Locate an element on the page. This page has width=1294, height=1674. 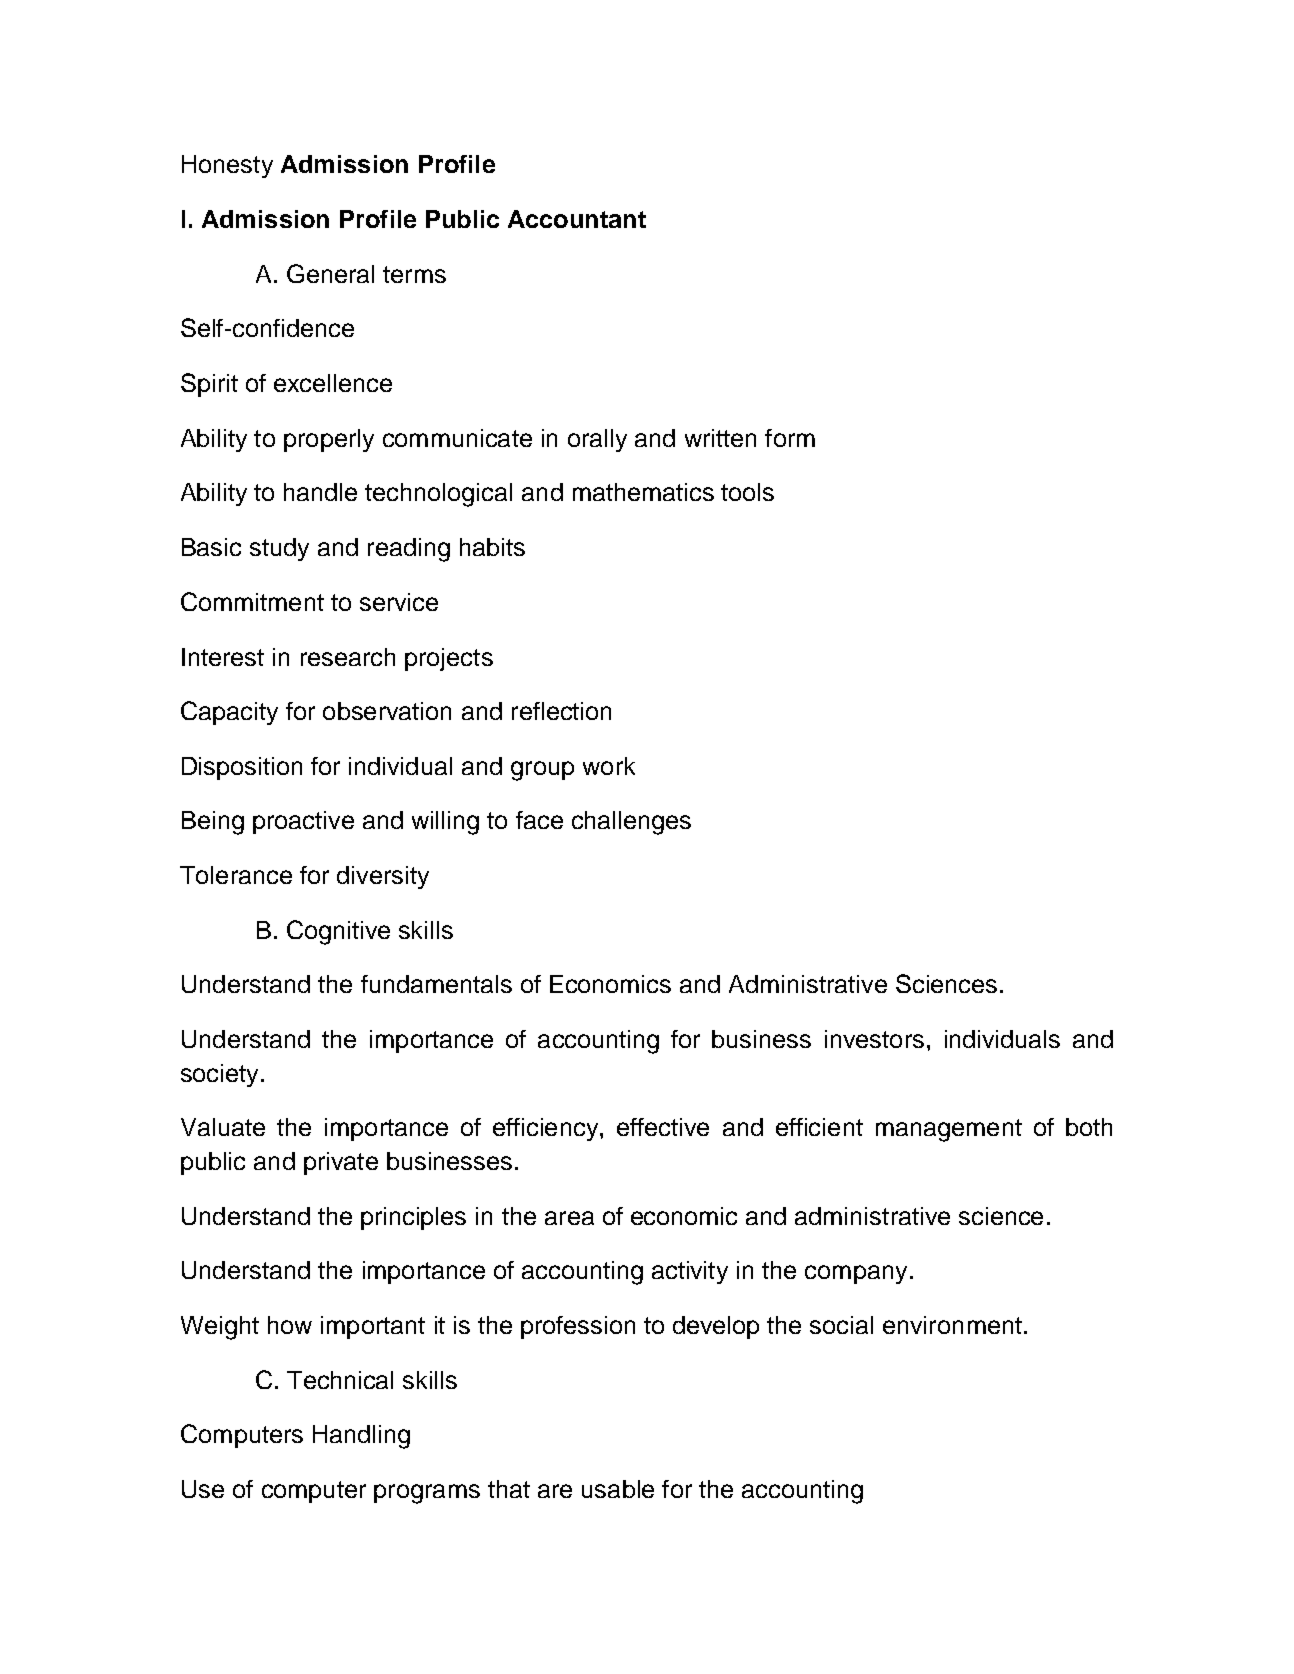
tools is located at coordinates (747, 492).
